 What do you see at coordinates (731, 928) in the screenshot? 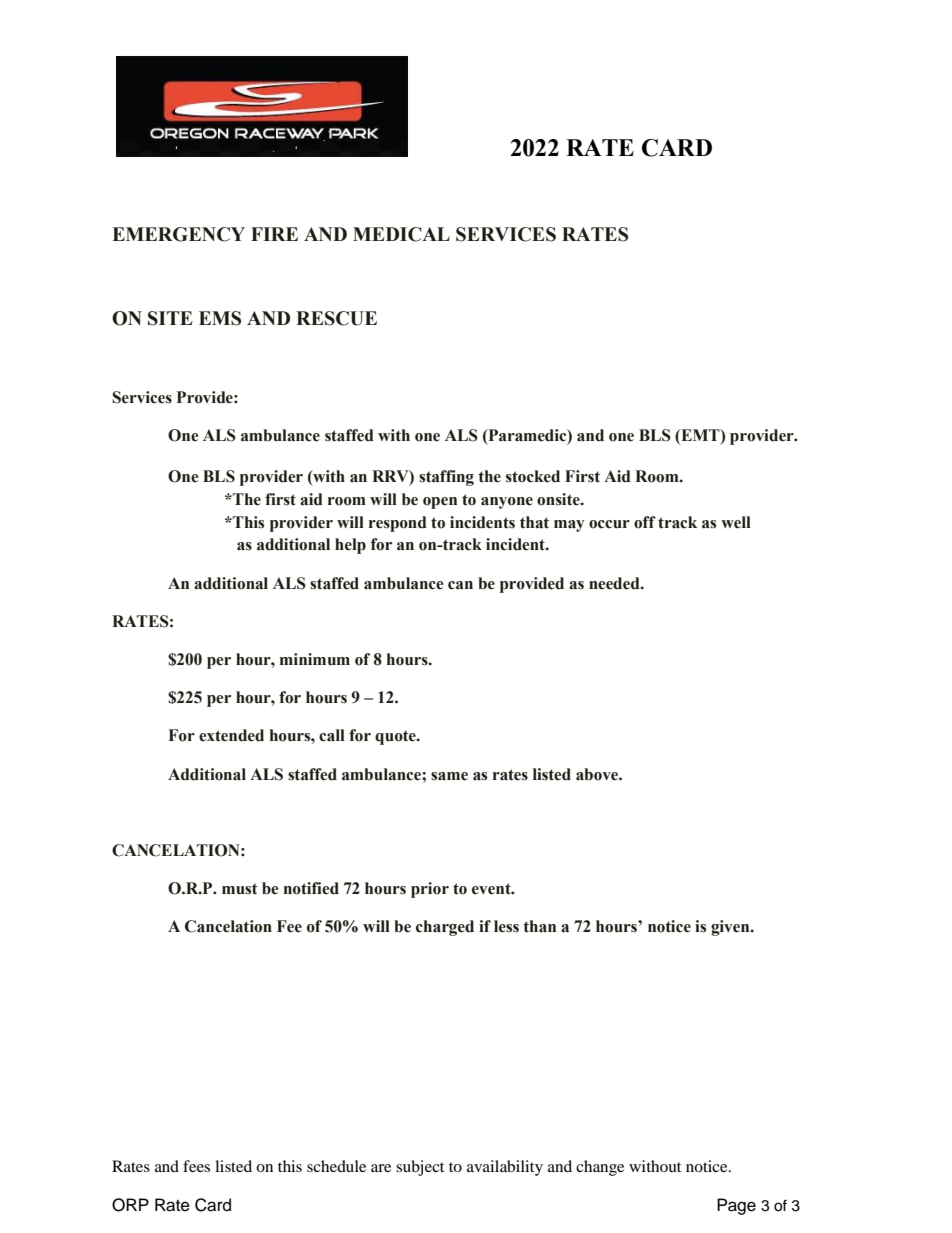
I see `given` at bounding box center [731, 928].
